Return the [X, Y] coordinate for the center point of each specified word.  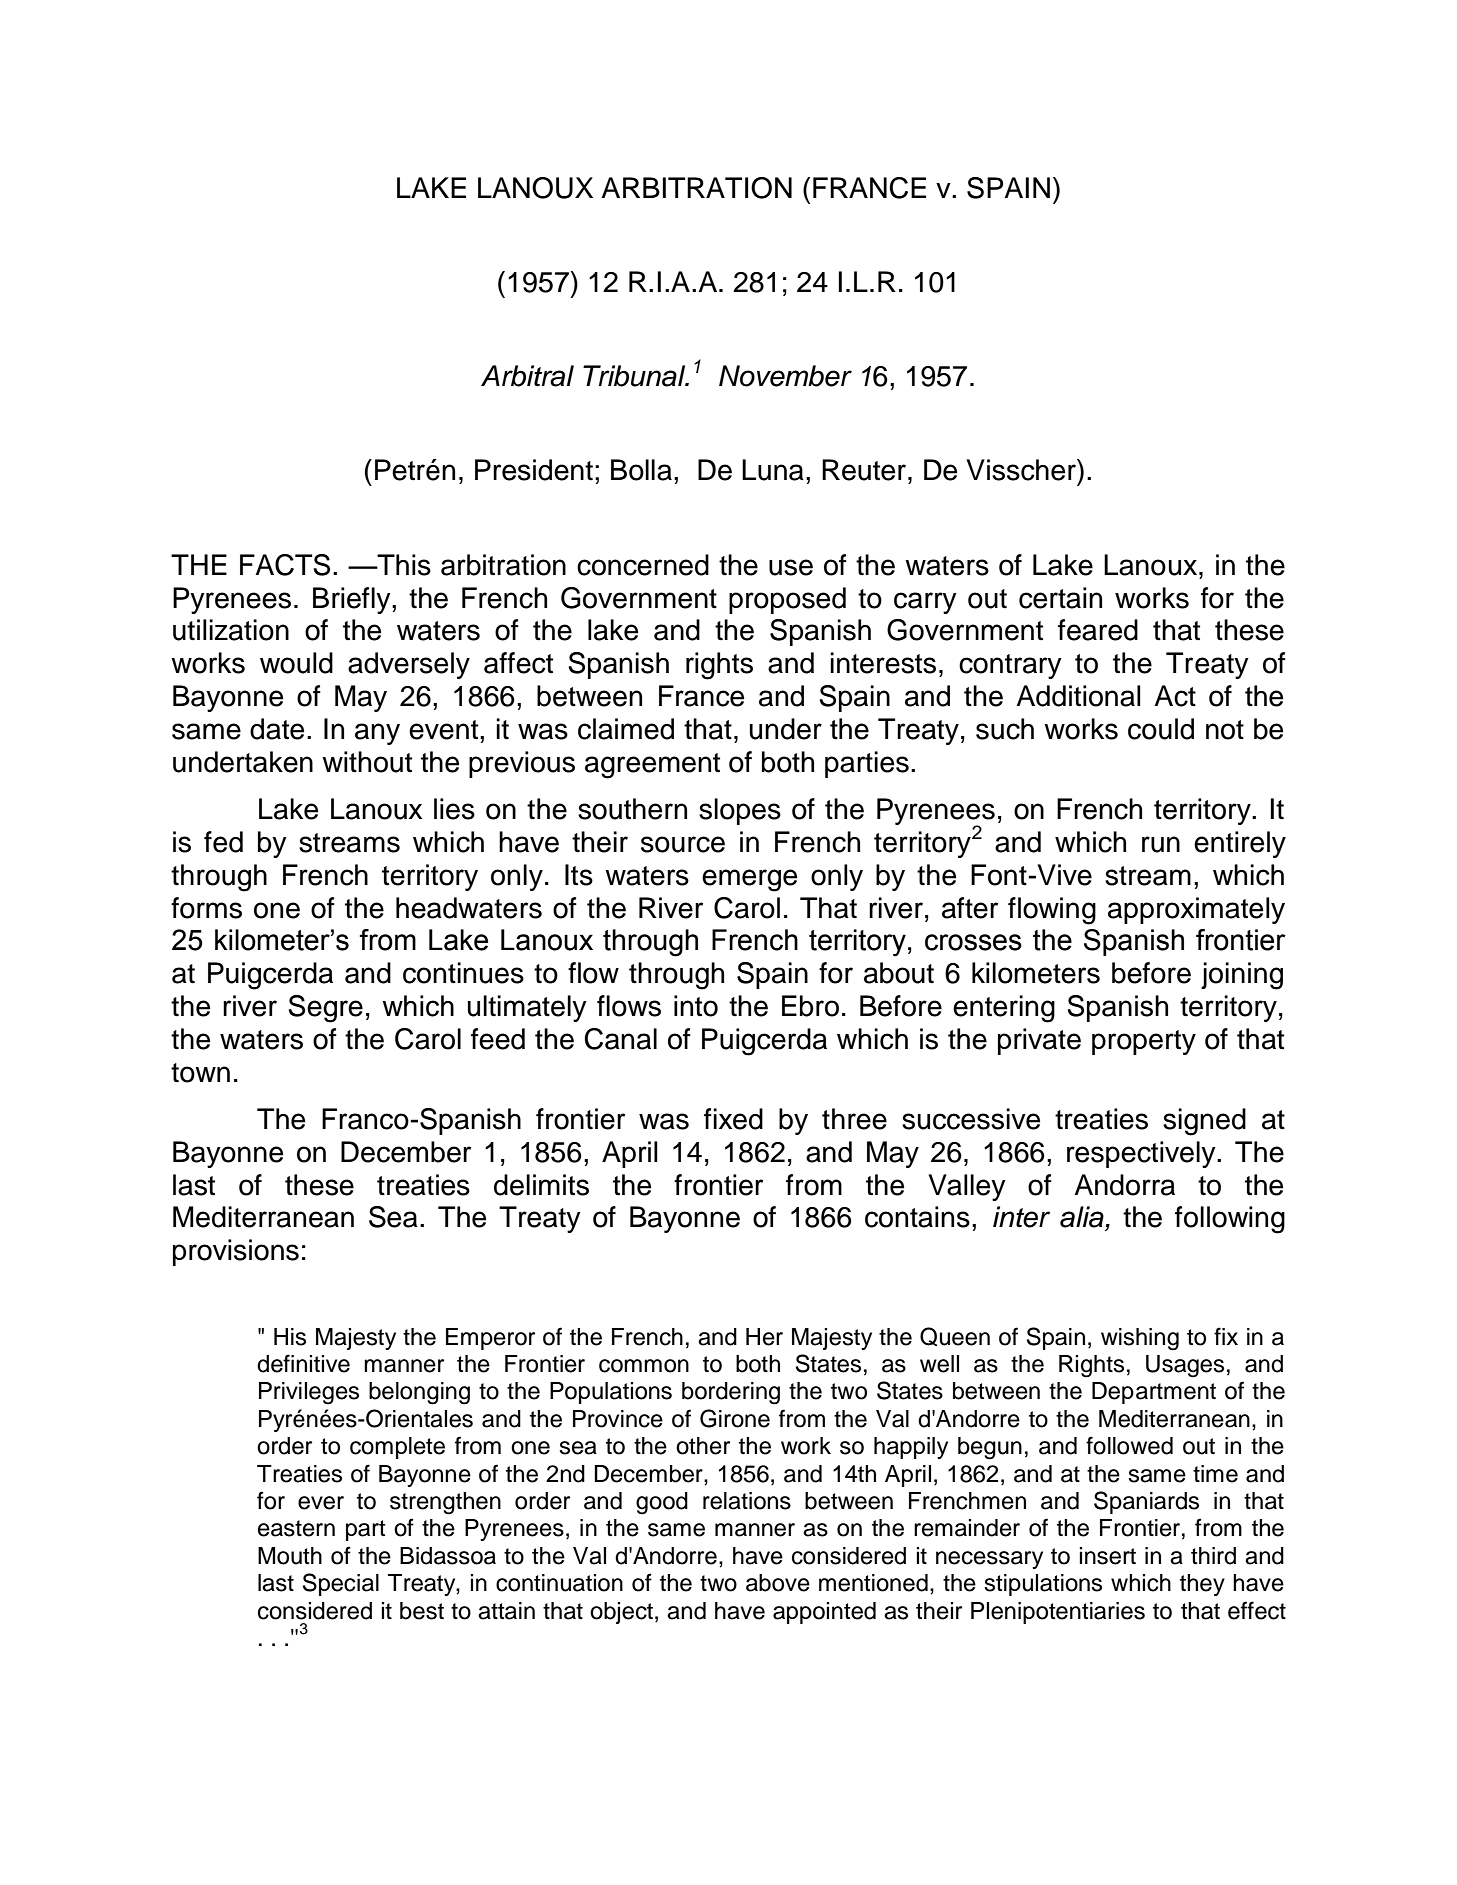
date [277, 729]
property [1144, 1042]
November [785, 376]
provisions [236, 1252]
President [534, 470]
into [696, 1006]
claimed [626, 729]
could [1161, 729]
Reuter [865, 470]
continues [463, 973]
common [644, 1366]
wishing [1140, 1339]
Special [341, 1584]
